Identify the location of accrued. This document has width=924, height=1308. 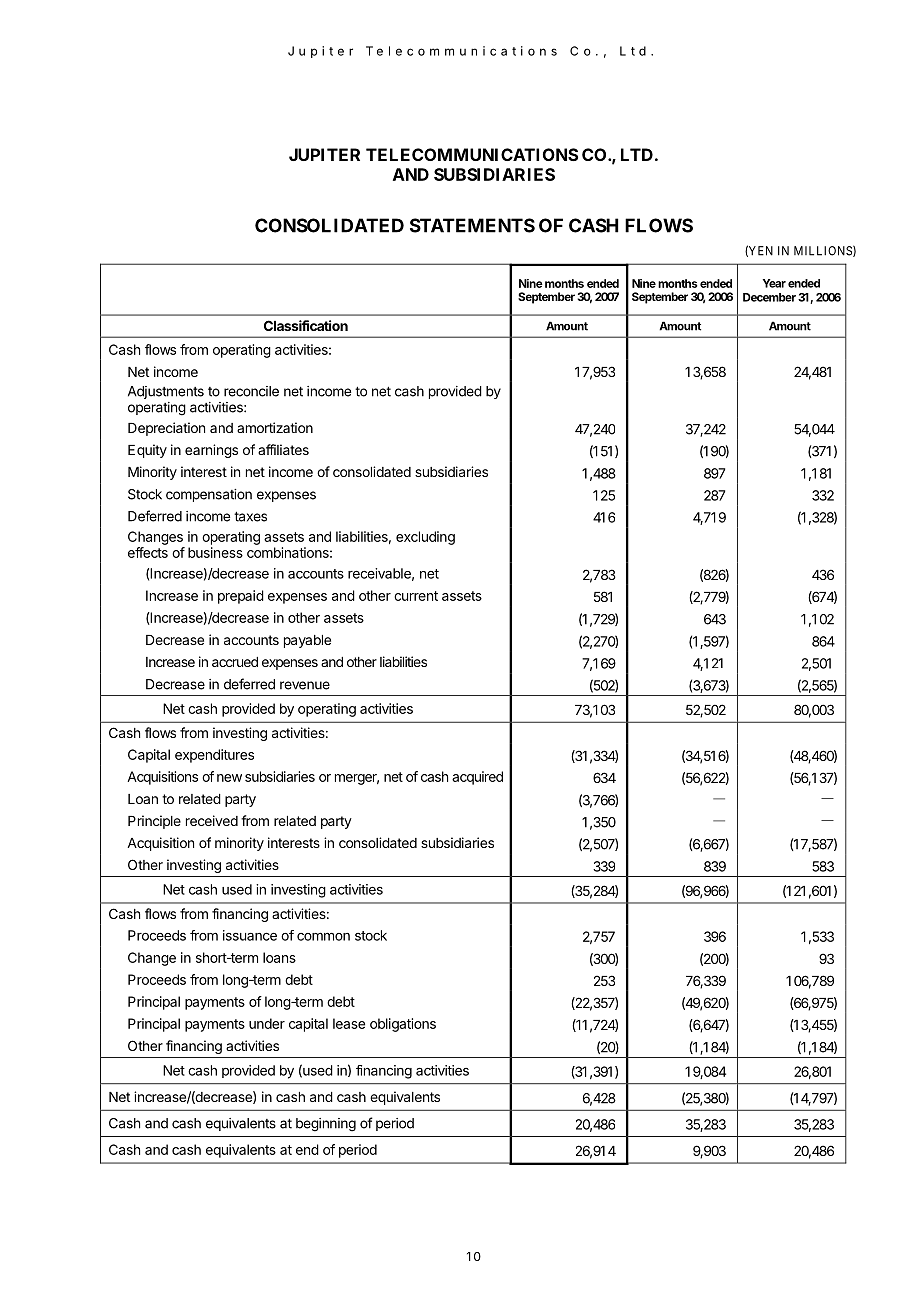
(235, 662).
